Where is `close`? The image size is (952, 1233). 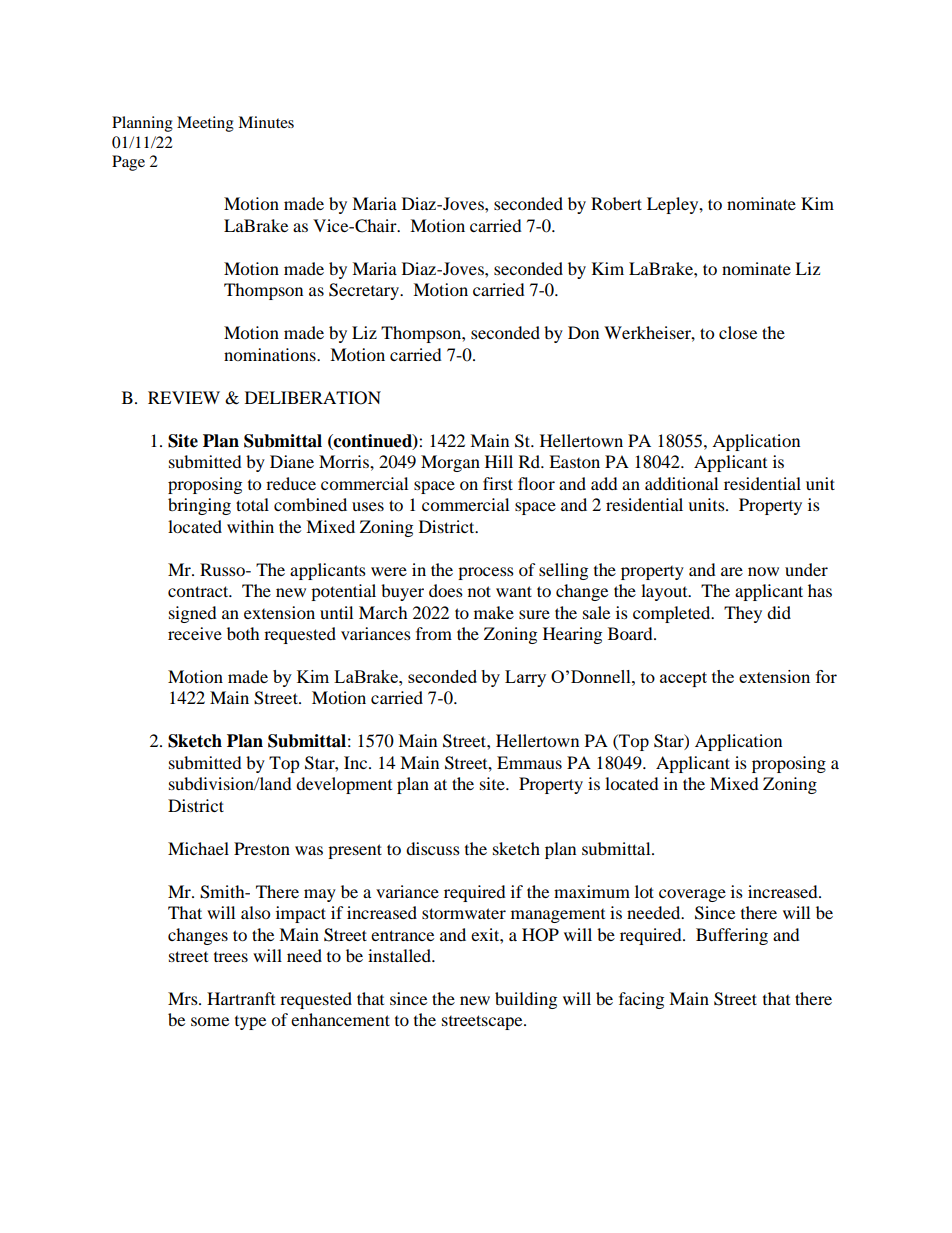 close is located at coordinates (738, 332).
